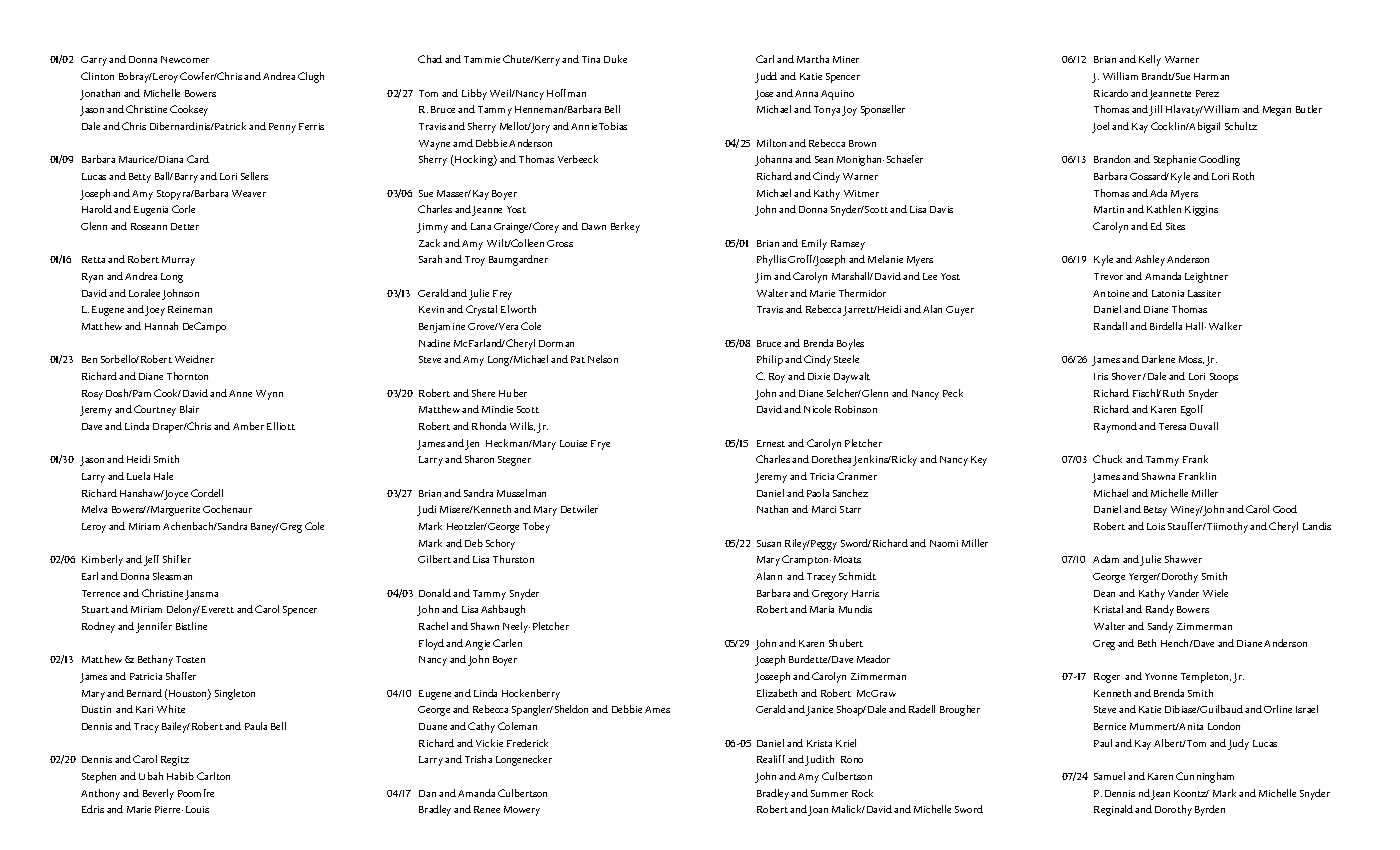 The width and height of the image is (1400, 850). I want to click on Philip, so click(770, 360).
